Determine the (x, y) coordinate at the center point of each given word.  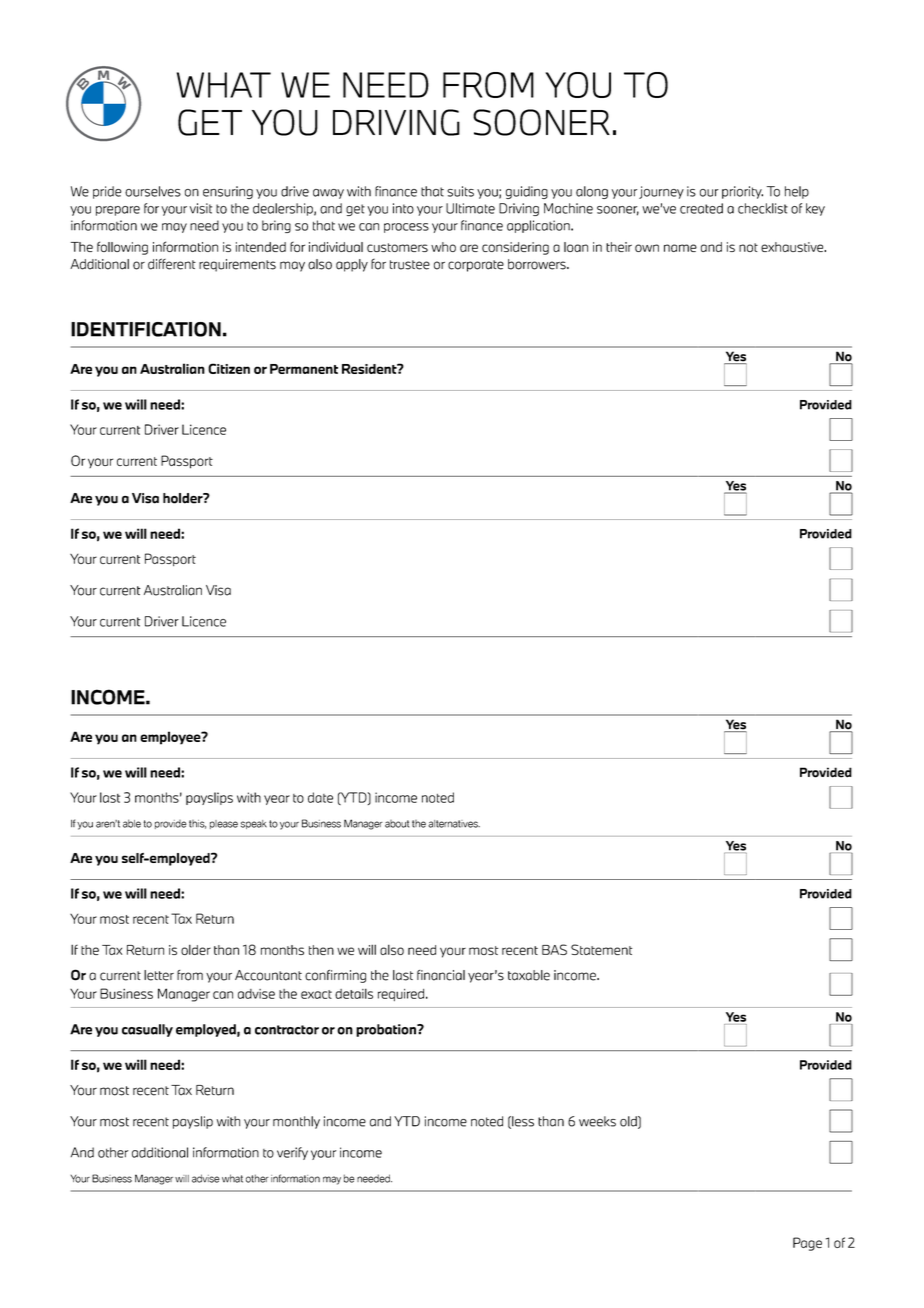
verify (292, 1153)
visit (200, 208)
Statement (601, 949)
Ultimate (470, 208)
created (701, 208)
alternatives (454, 824)
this (197, 824)
